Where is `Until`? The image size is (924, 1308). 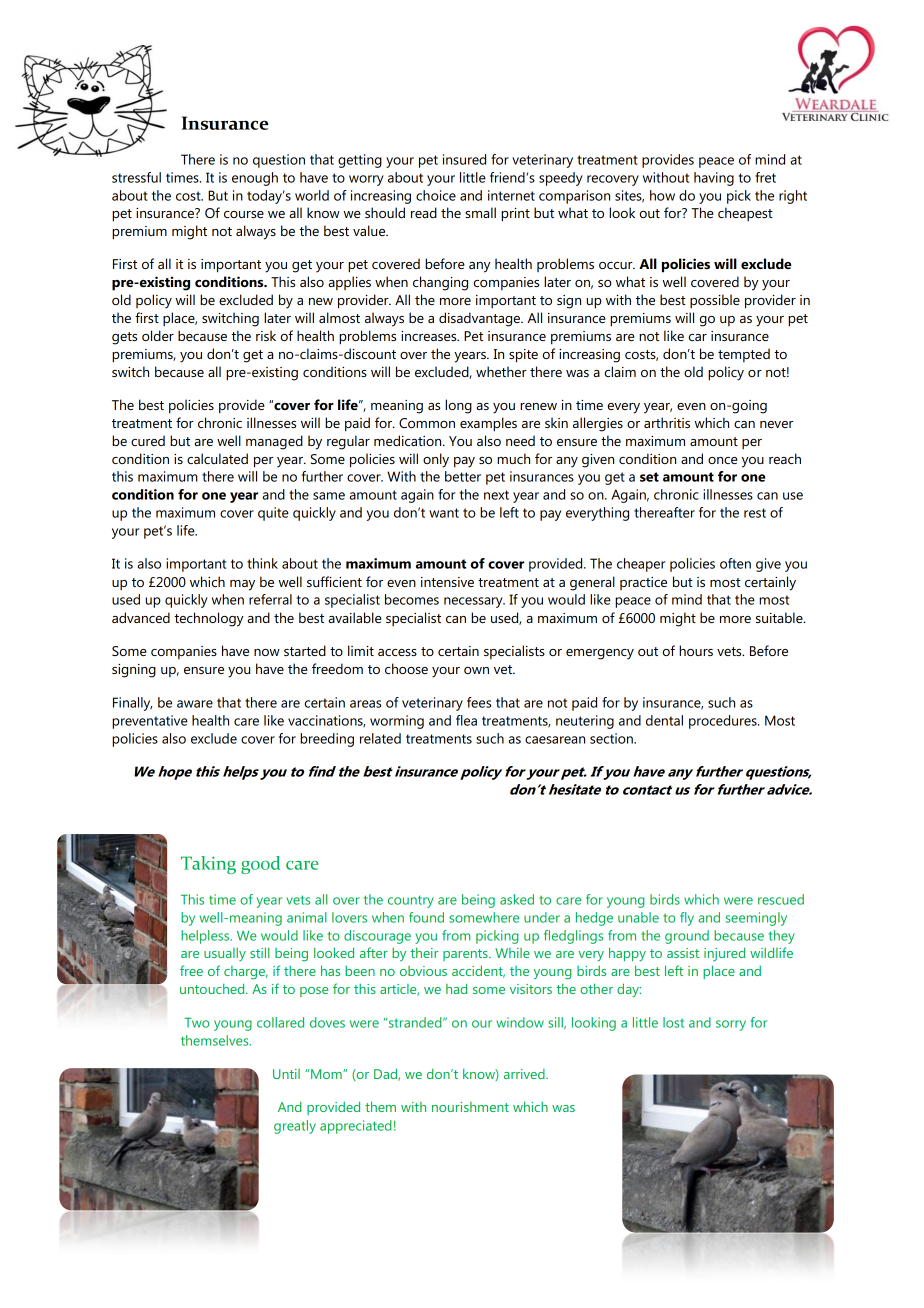
Until is located at coordinates (286, 1074).
